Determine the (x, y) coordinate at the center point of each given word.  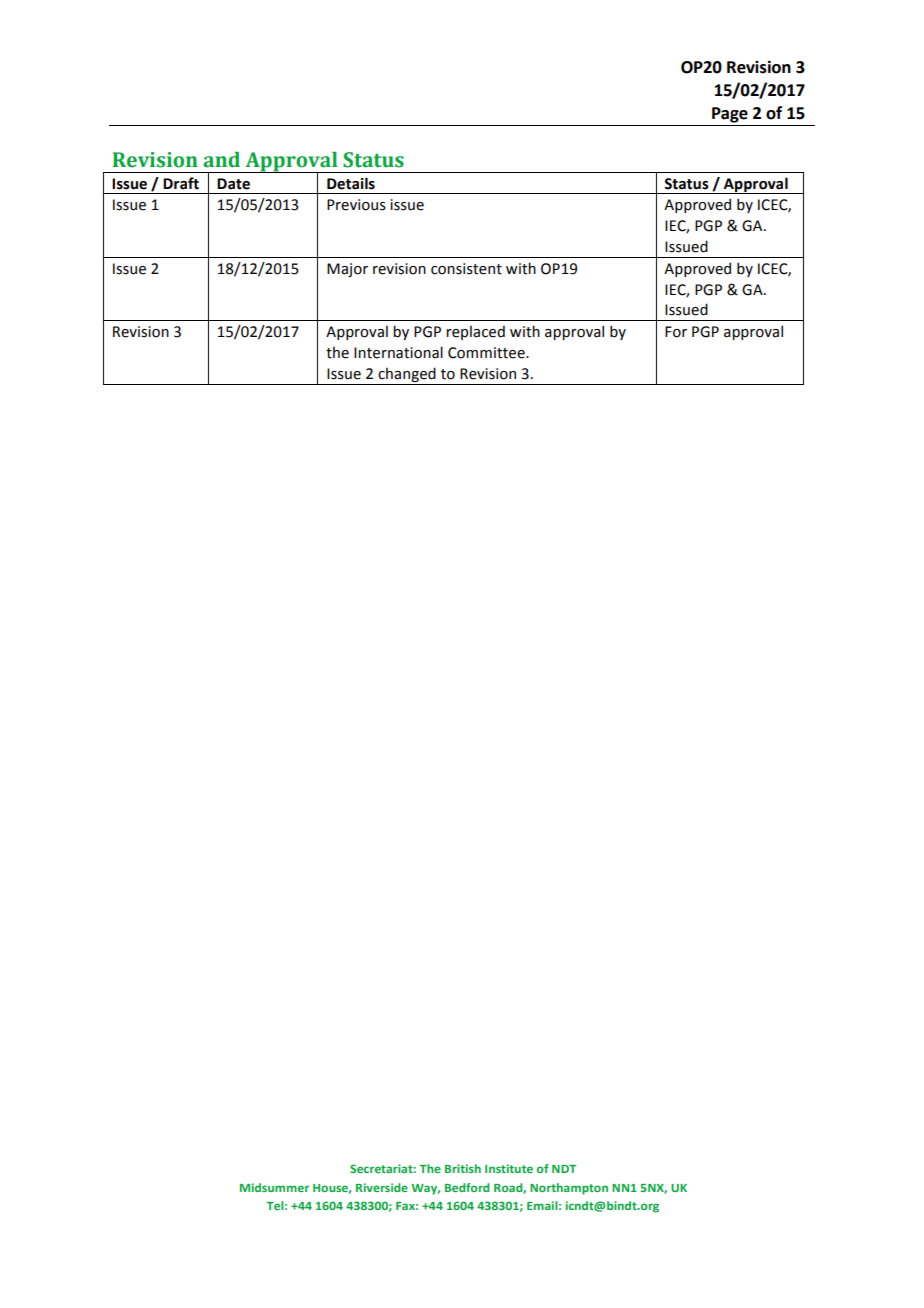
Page (730, 115)
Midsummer (274, 1187)
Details (351, 183)
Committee (487, 353)
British (463, 1168)
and (221, 160)
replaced (475, 332)
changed (407, 374)
